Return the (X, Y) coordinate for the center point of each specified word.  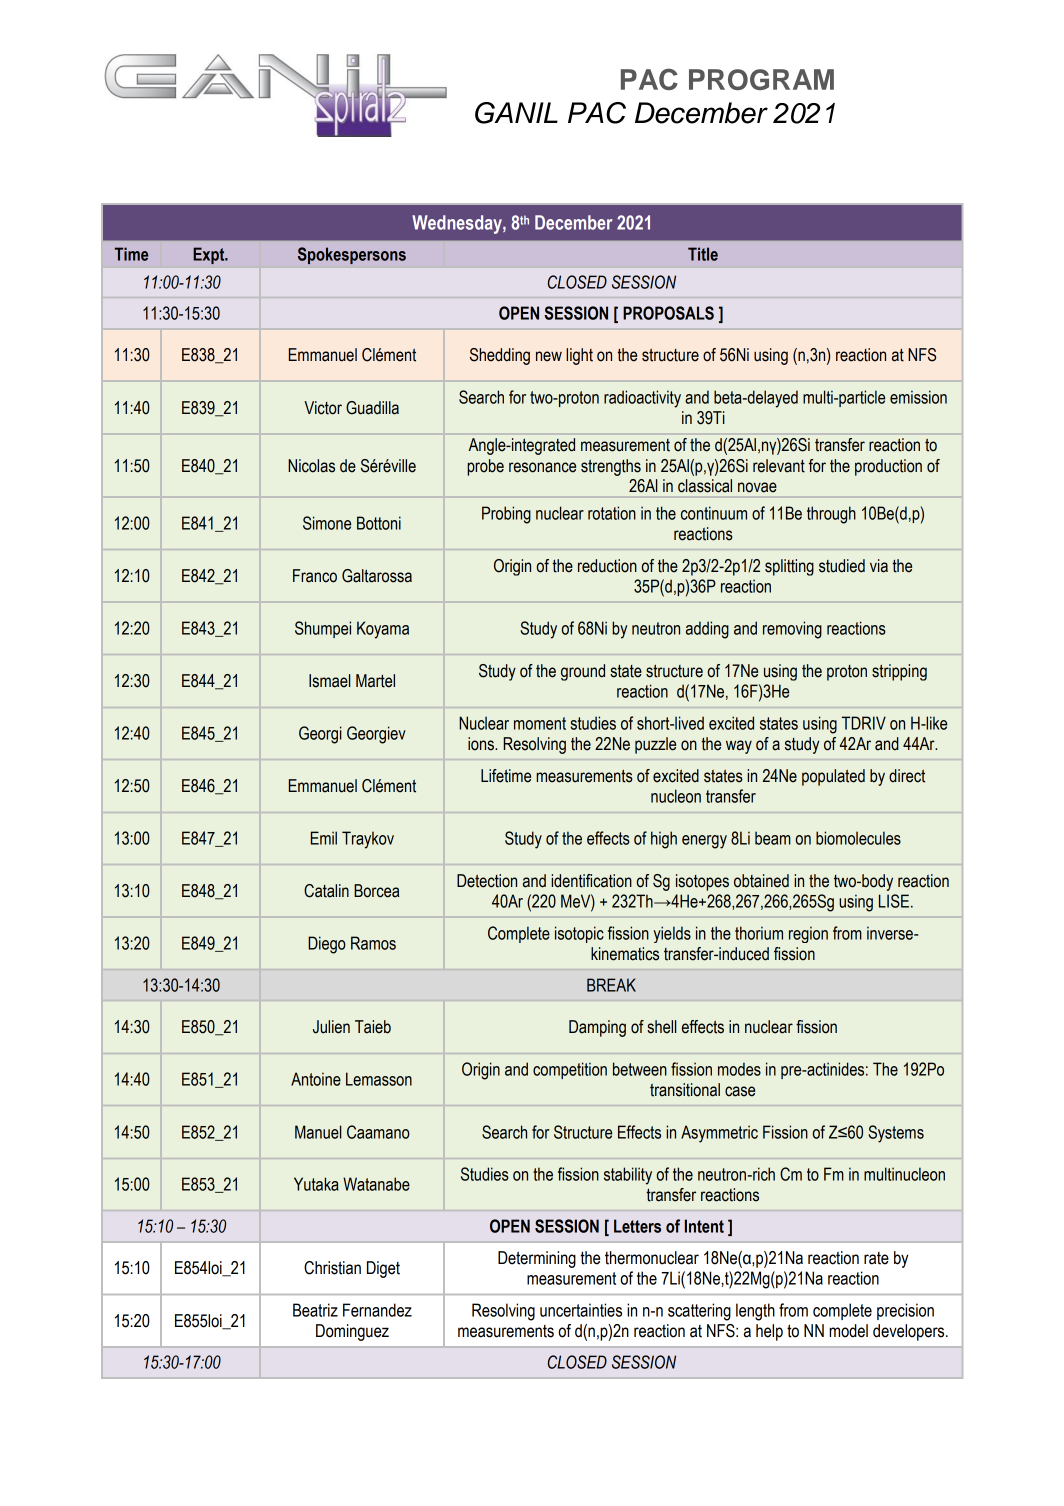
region (808, 934)
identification (591, 881)
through (831, 515)
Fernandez (377, 1310)
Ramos (373, 943)
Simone (327, 523)
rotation (612, 513)
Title (703, 254)
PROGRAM (761, 79)
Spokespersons (352, 255)
